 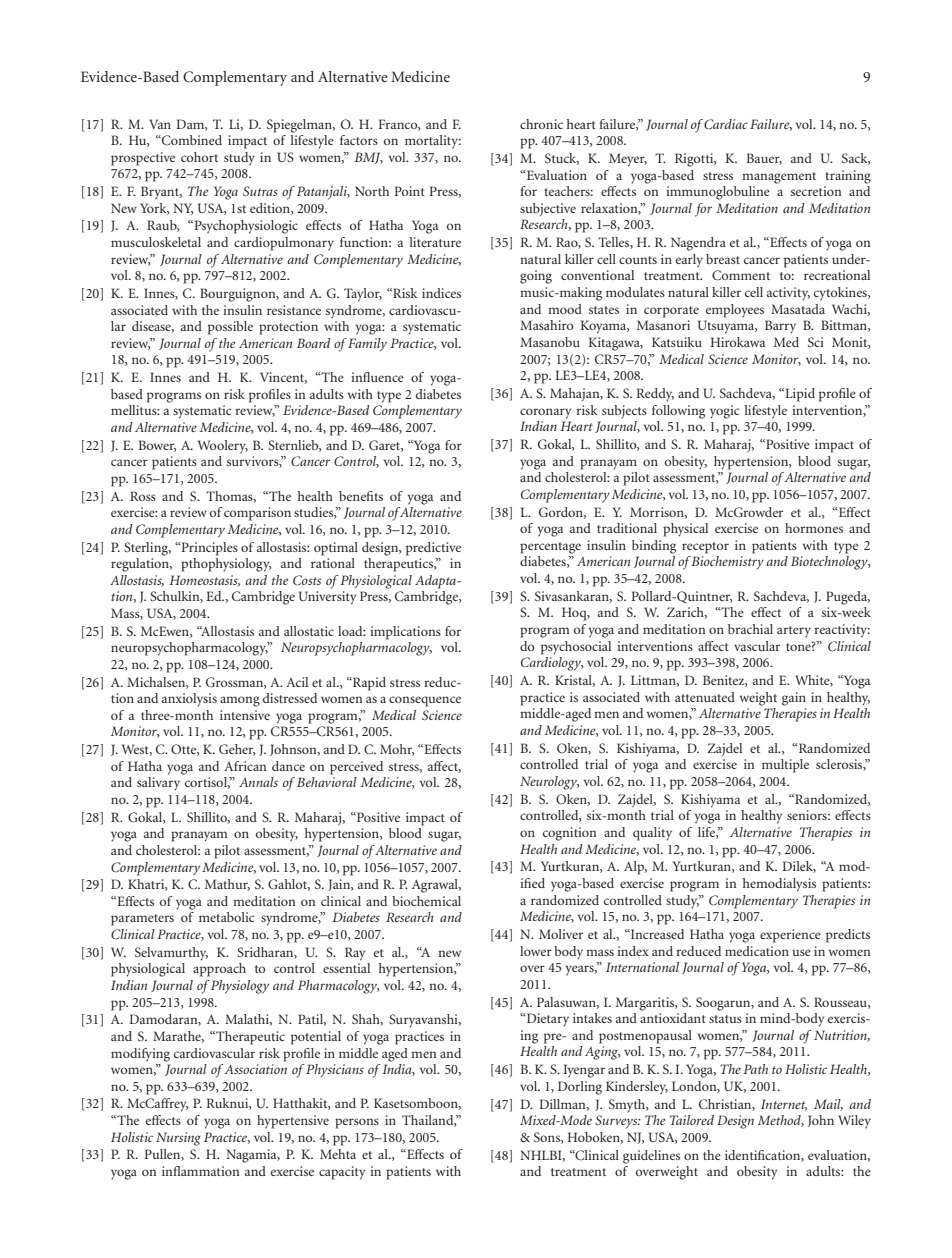 What do you see at coordinates (799, 395) in the screenshot?
I see `Lipid` at bounding box center [799, 395].
